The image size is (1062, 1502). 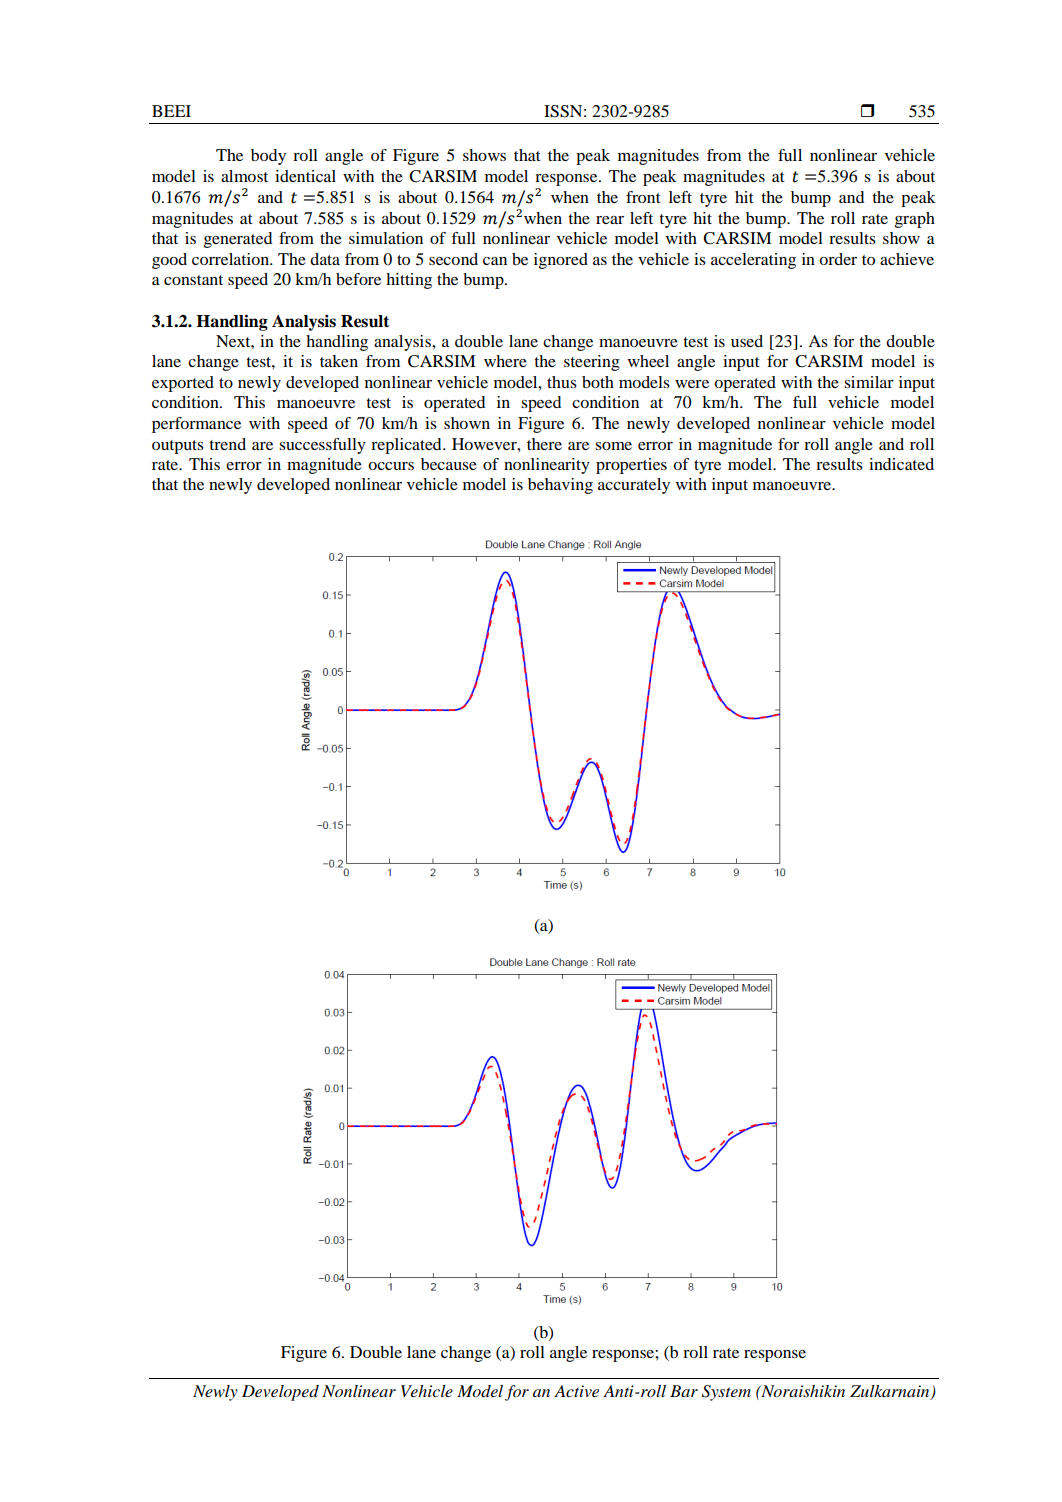 What do you see at coordinates (901, 464) in the image?
I see `indicated` at bounding box center [901, 464].
